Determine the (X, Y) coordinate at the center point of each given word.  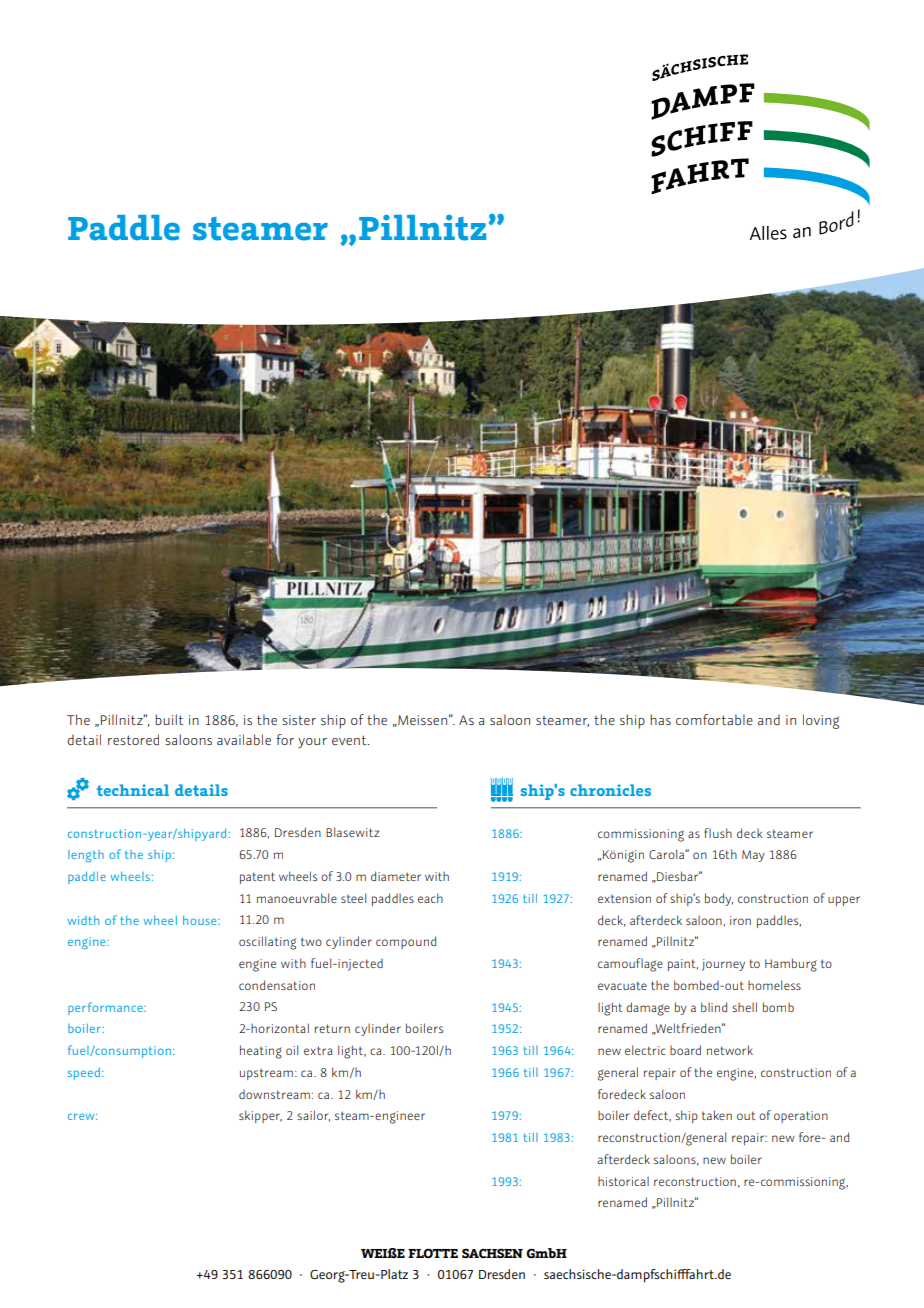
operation (801, 1117)
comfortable (714, 719)
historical (623, 1181)
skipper (260, 1116)
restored (133, 739)
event (350, 740)
